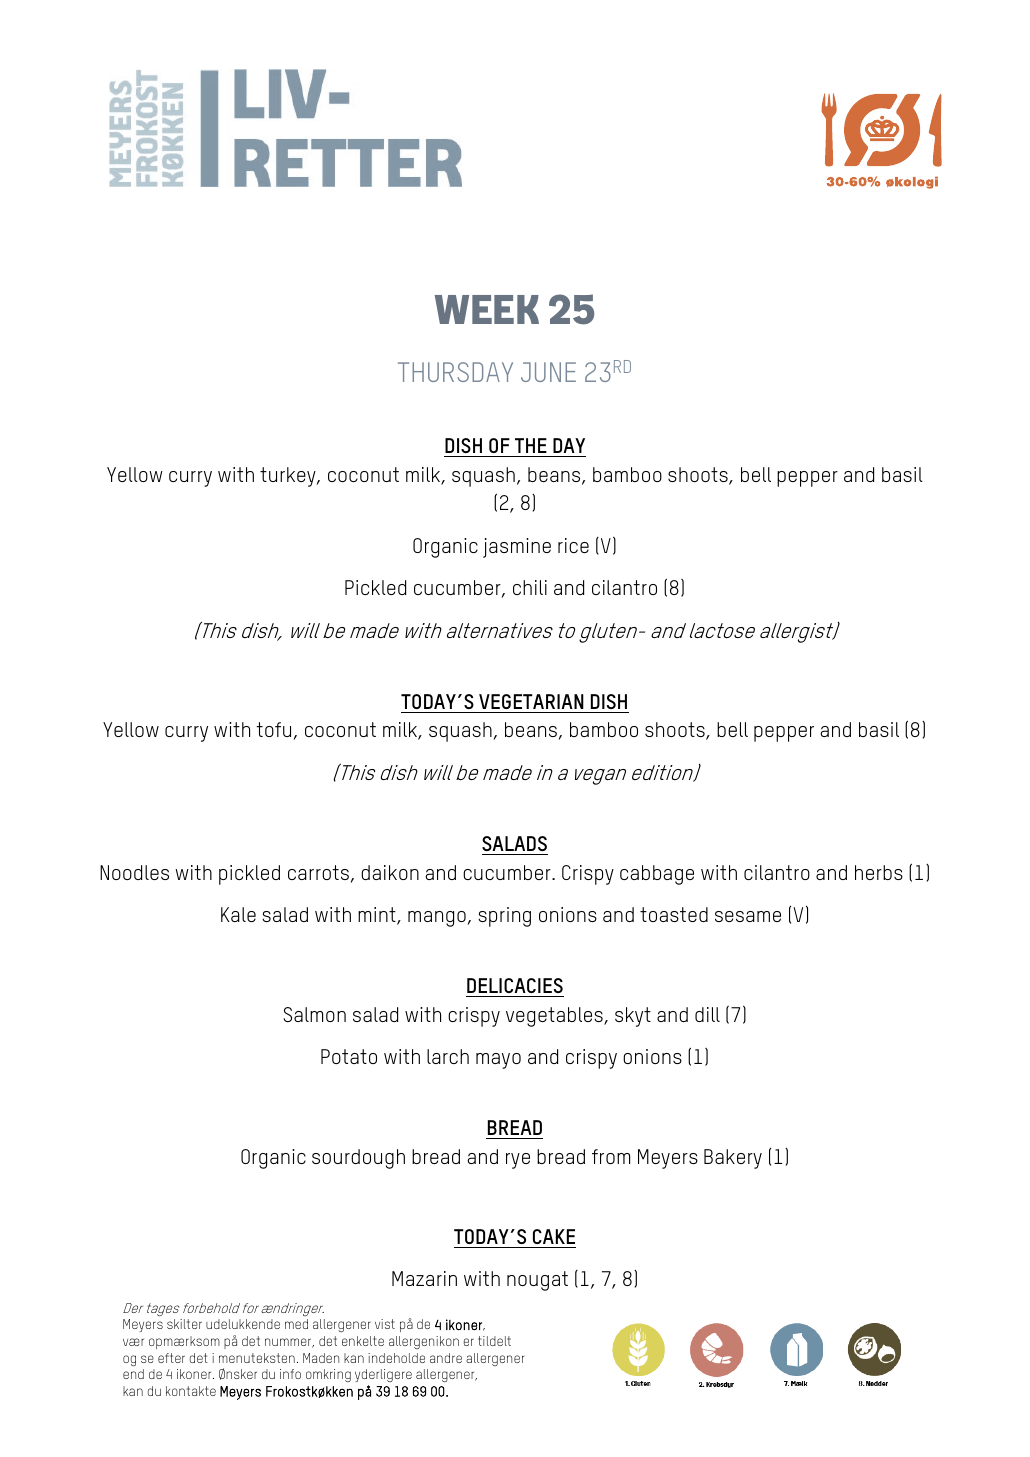  I want to click on spring, so click(504, 917).
